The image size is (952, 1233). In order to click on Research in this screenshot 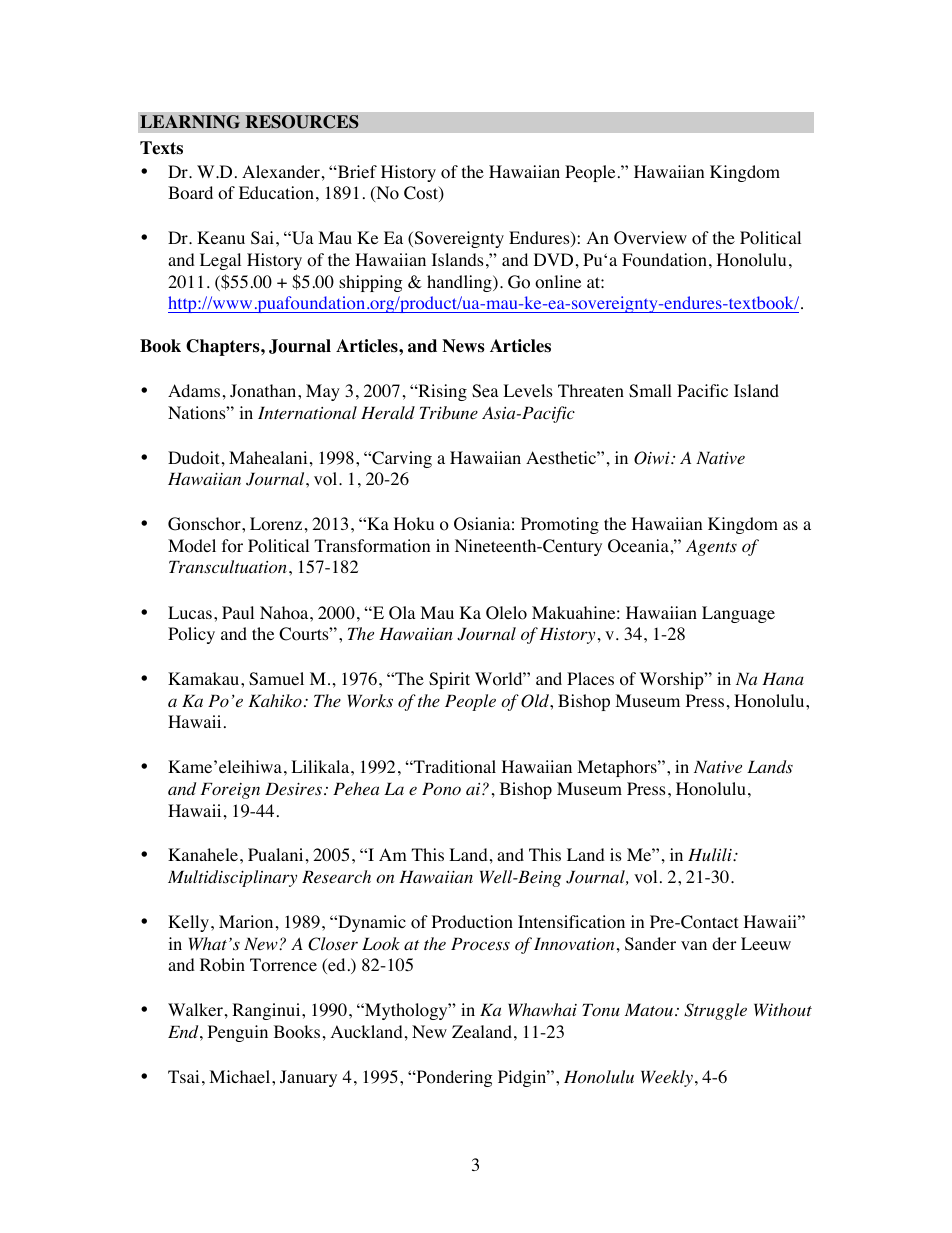, I will do `click(336, 877)`.
